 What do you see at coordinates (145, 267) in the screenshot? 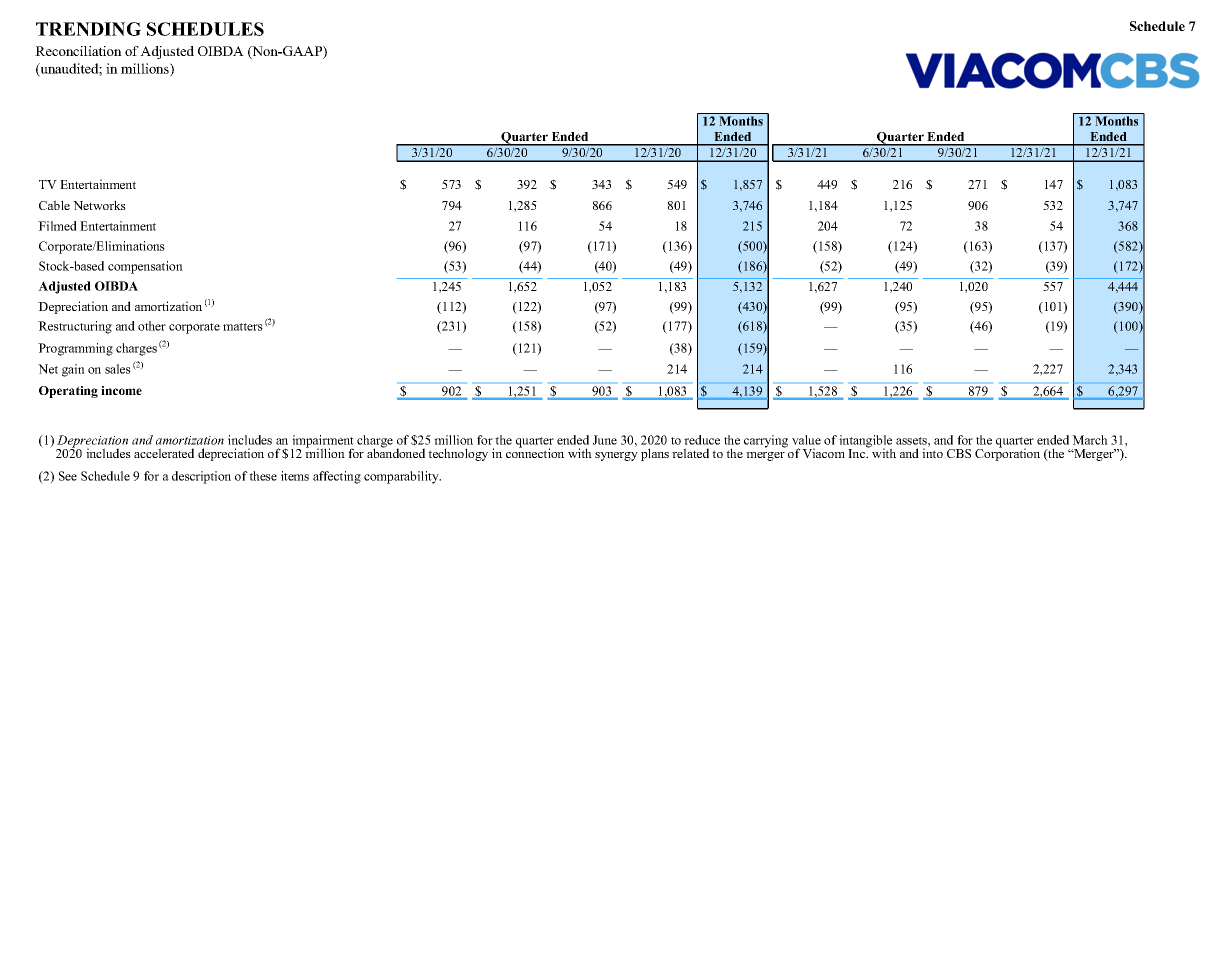
I see `compensation` at bounding box center [145, 267].
